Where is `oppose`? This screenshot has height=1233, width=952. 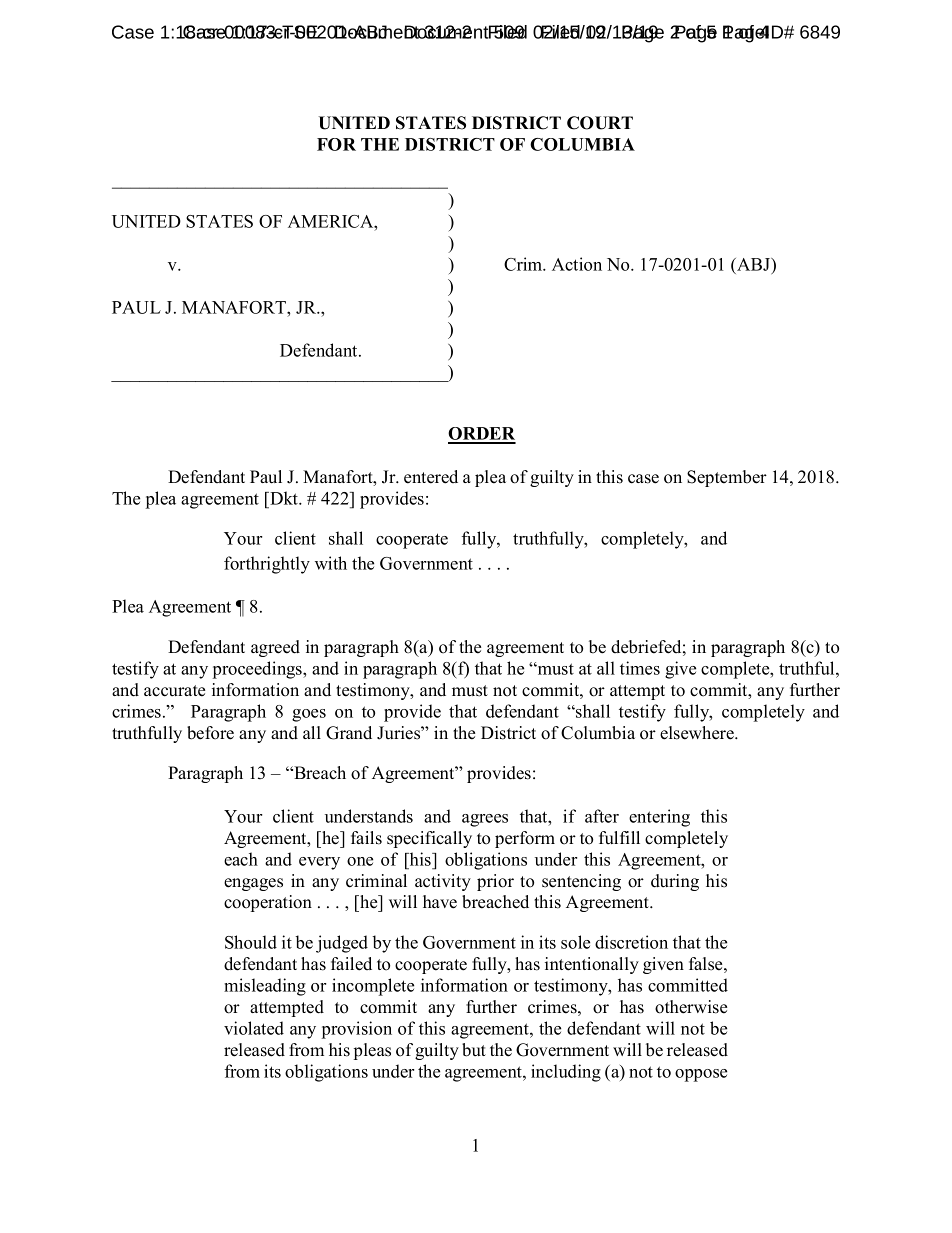 oppose is located at coordinates (701, 1075).
